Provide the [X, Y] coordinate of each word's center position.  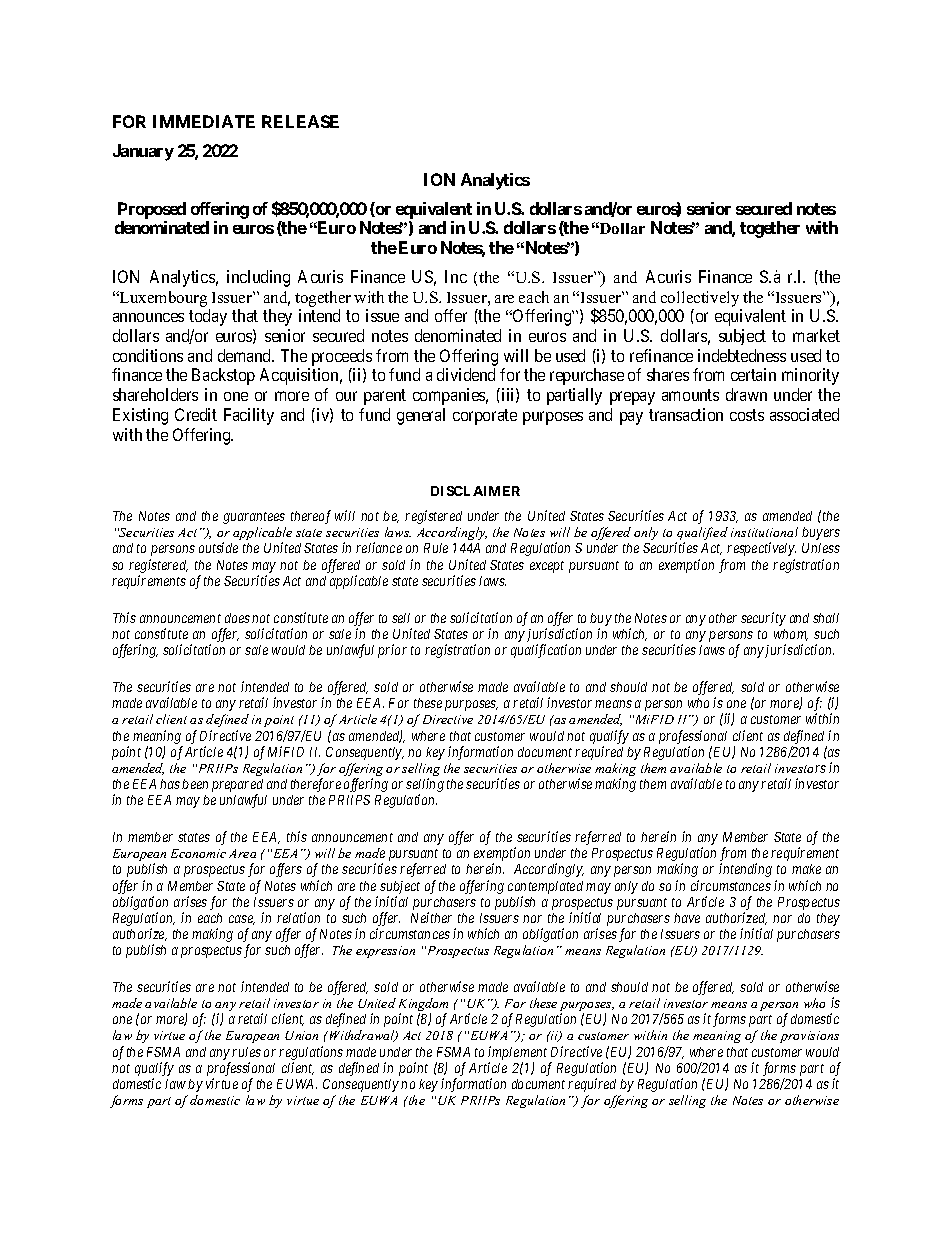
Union [301, 1035]
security [763, 619]
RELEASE [300, 121]
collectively [700, 299]
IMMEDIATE [204, 121]
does [237, 618]
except [547, 567]
